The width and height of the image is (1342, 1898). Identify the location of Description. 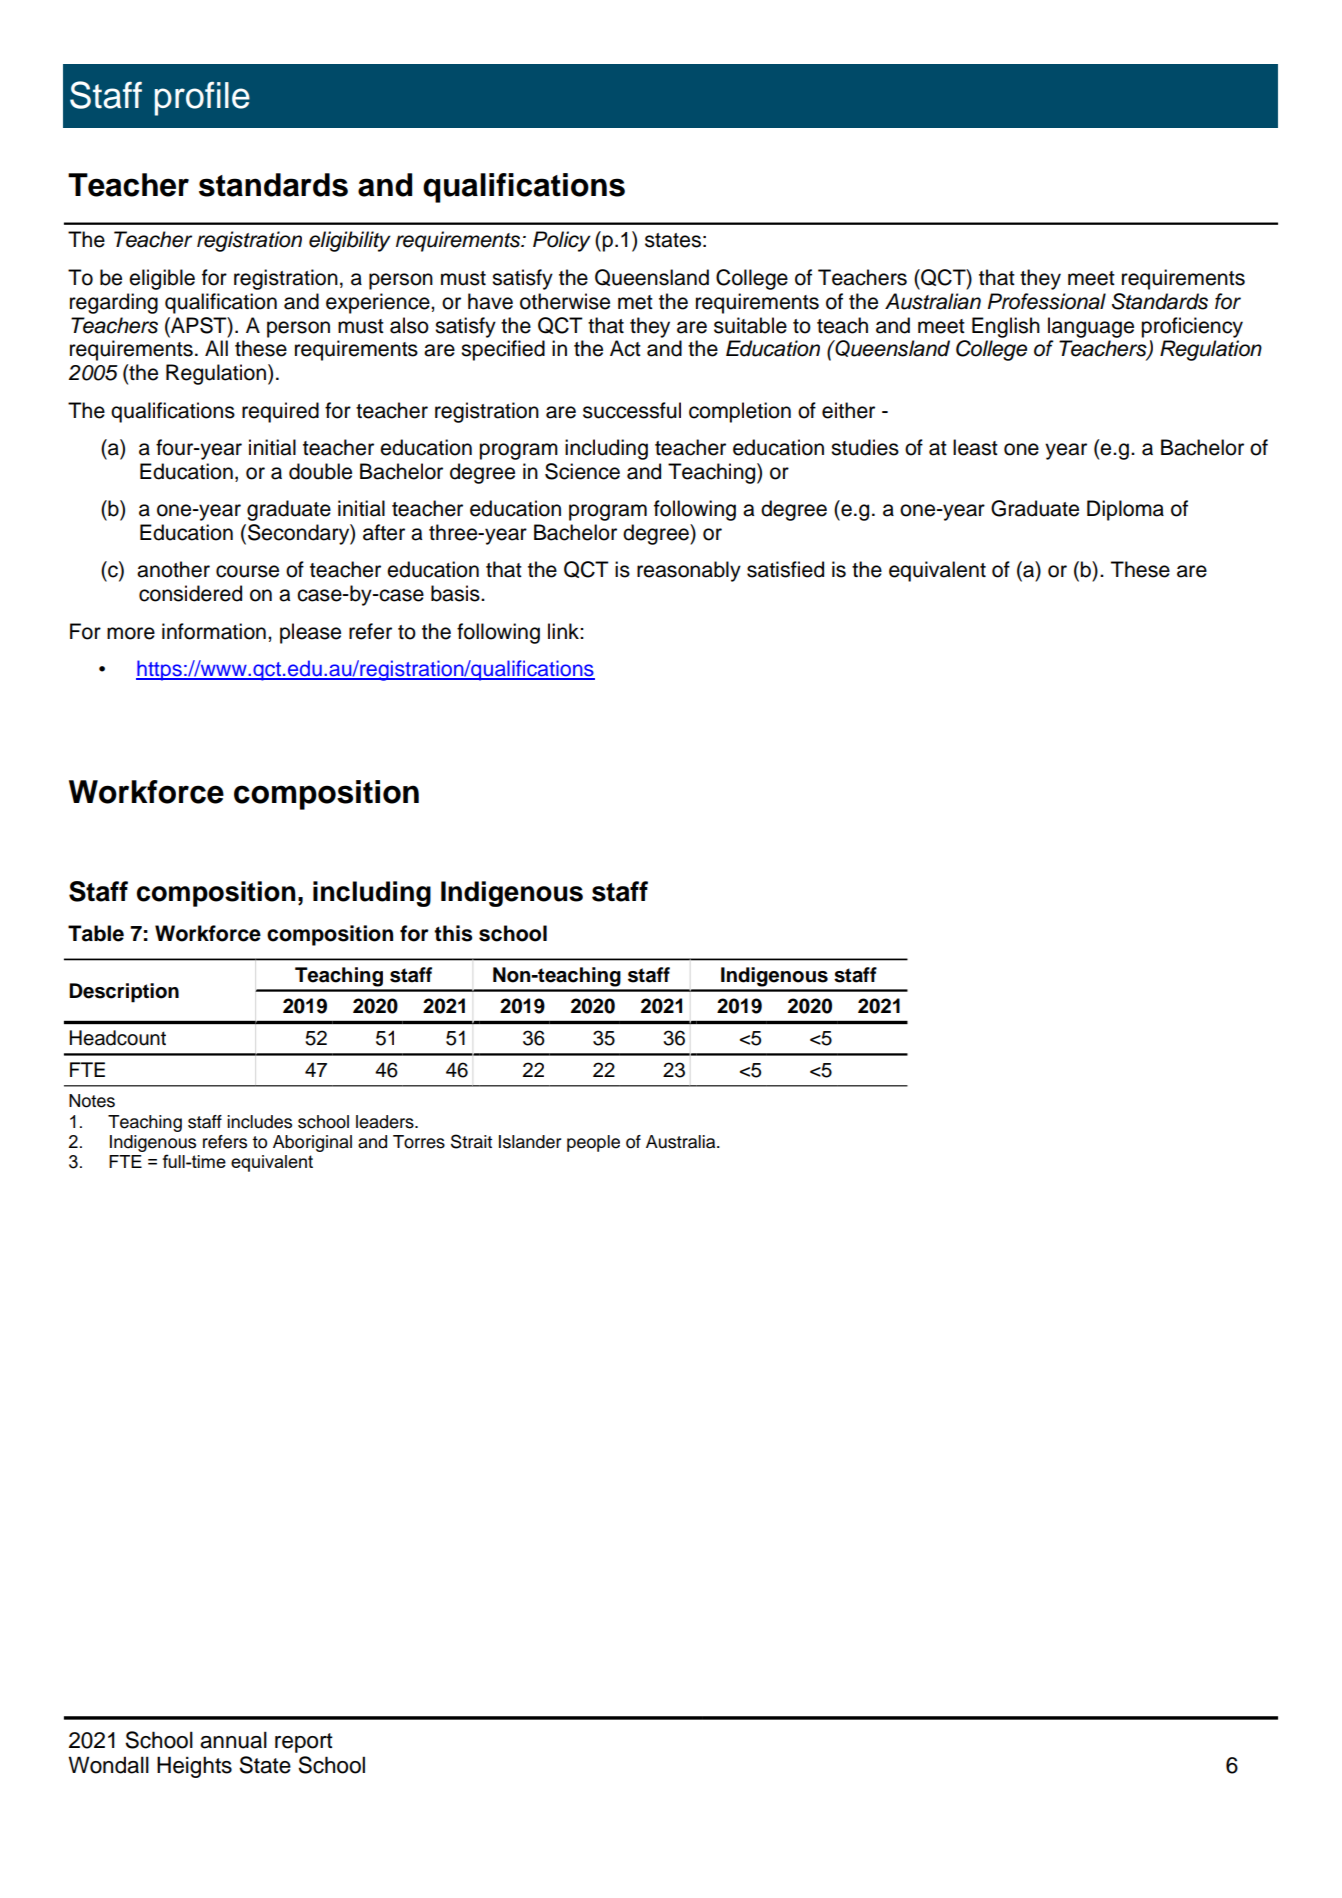
(124, 993).
